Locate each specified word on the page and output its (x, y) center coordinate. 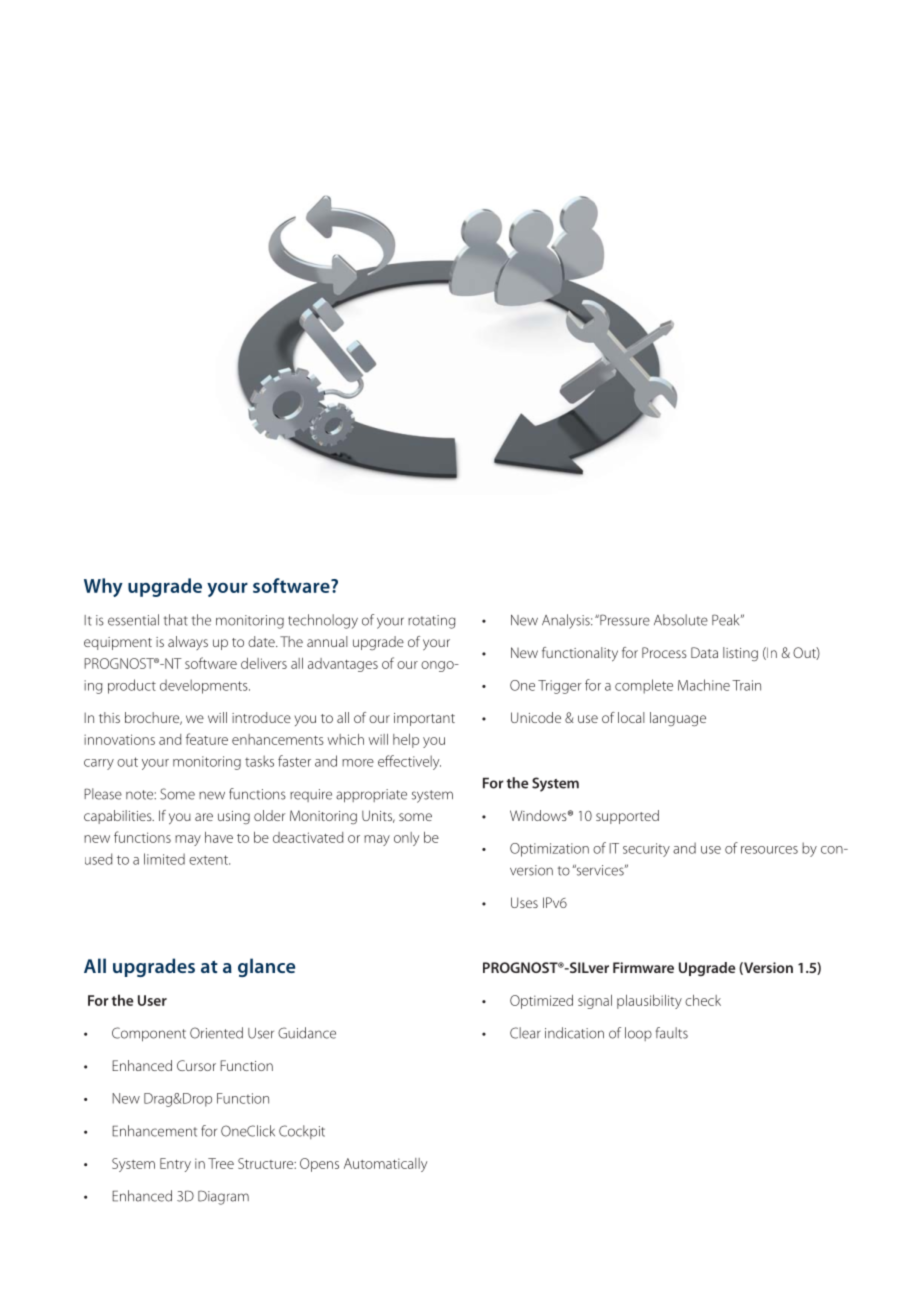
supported (627, 817)
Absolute (681, 620)
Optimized (541, 1002)
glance (266, 967)
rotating (432, 622)
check (703, 1000)
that (176, 620)
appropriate (371, 796)
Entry (175, 1165)
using (234, 817)
